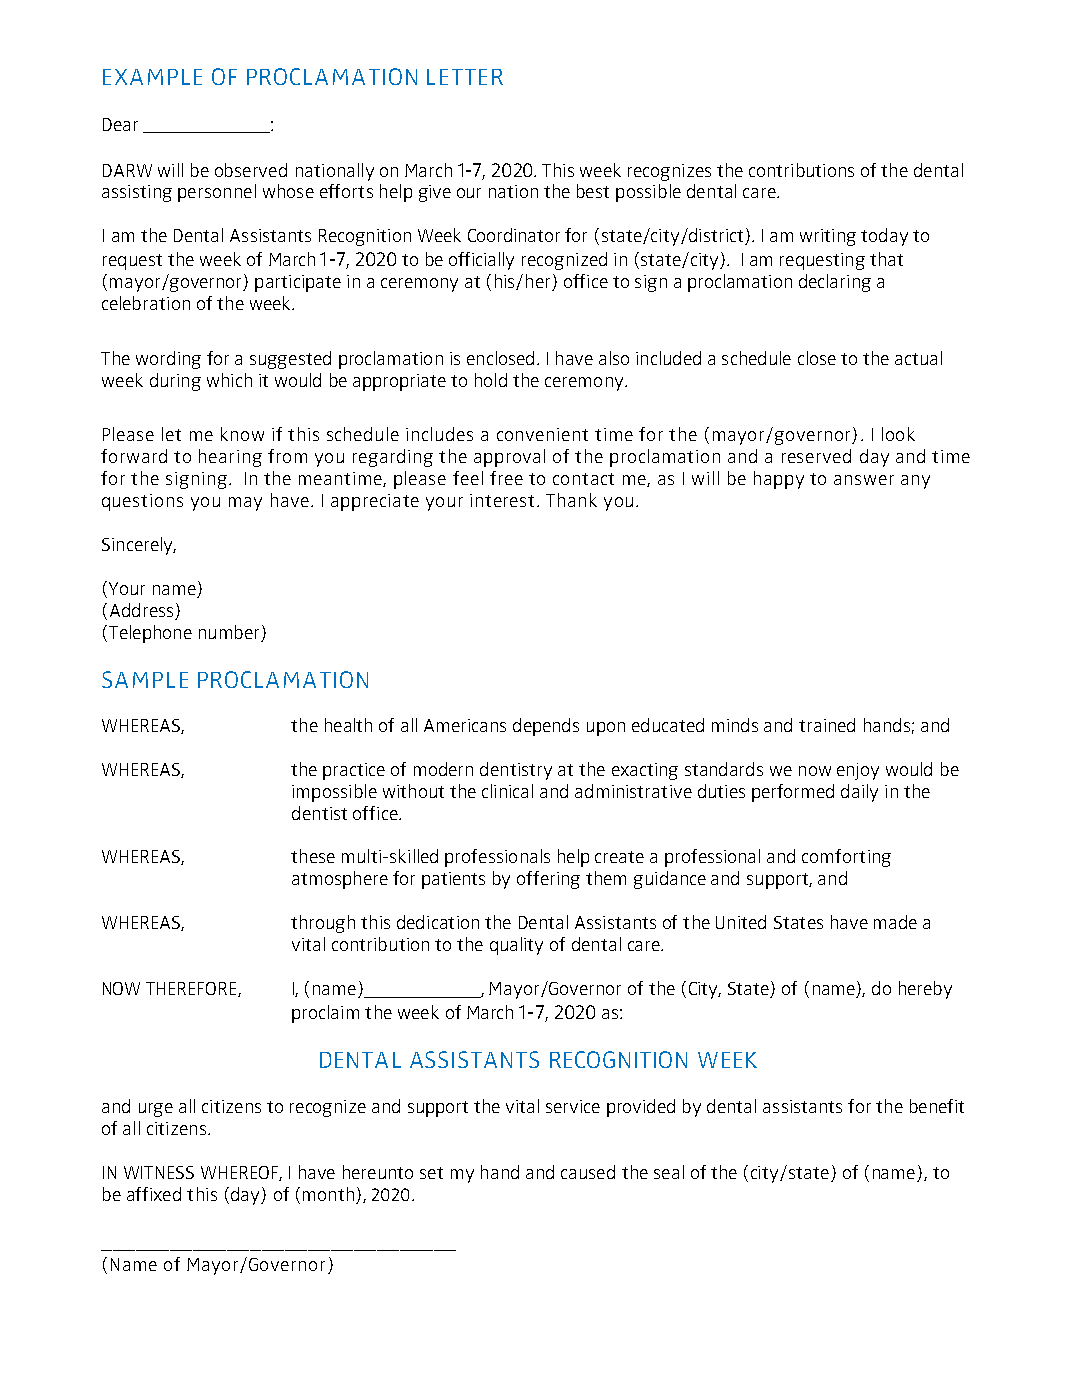 This screenshot has height=1393, width=1076. I want to click on comforting, so click(846, 858).
